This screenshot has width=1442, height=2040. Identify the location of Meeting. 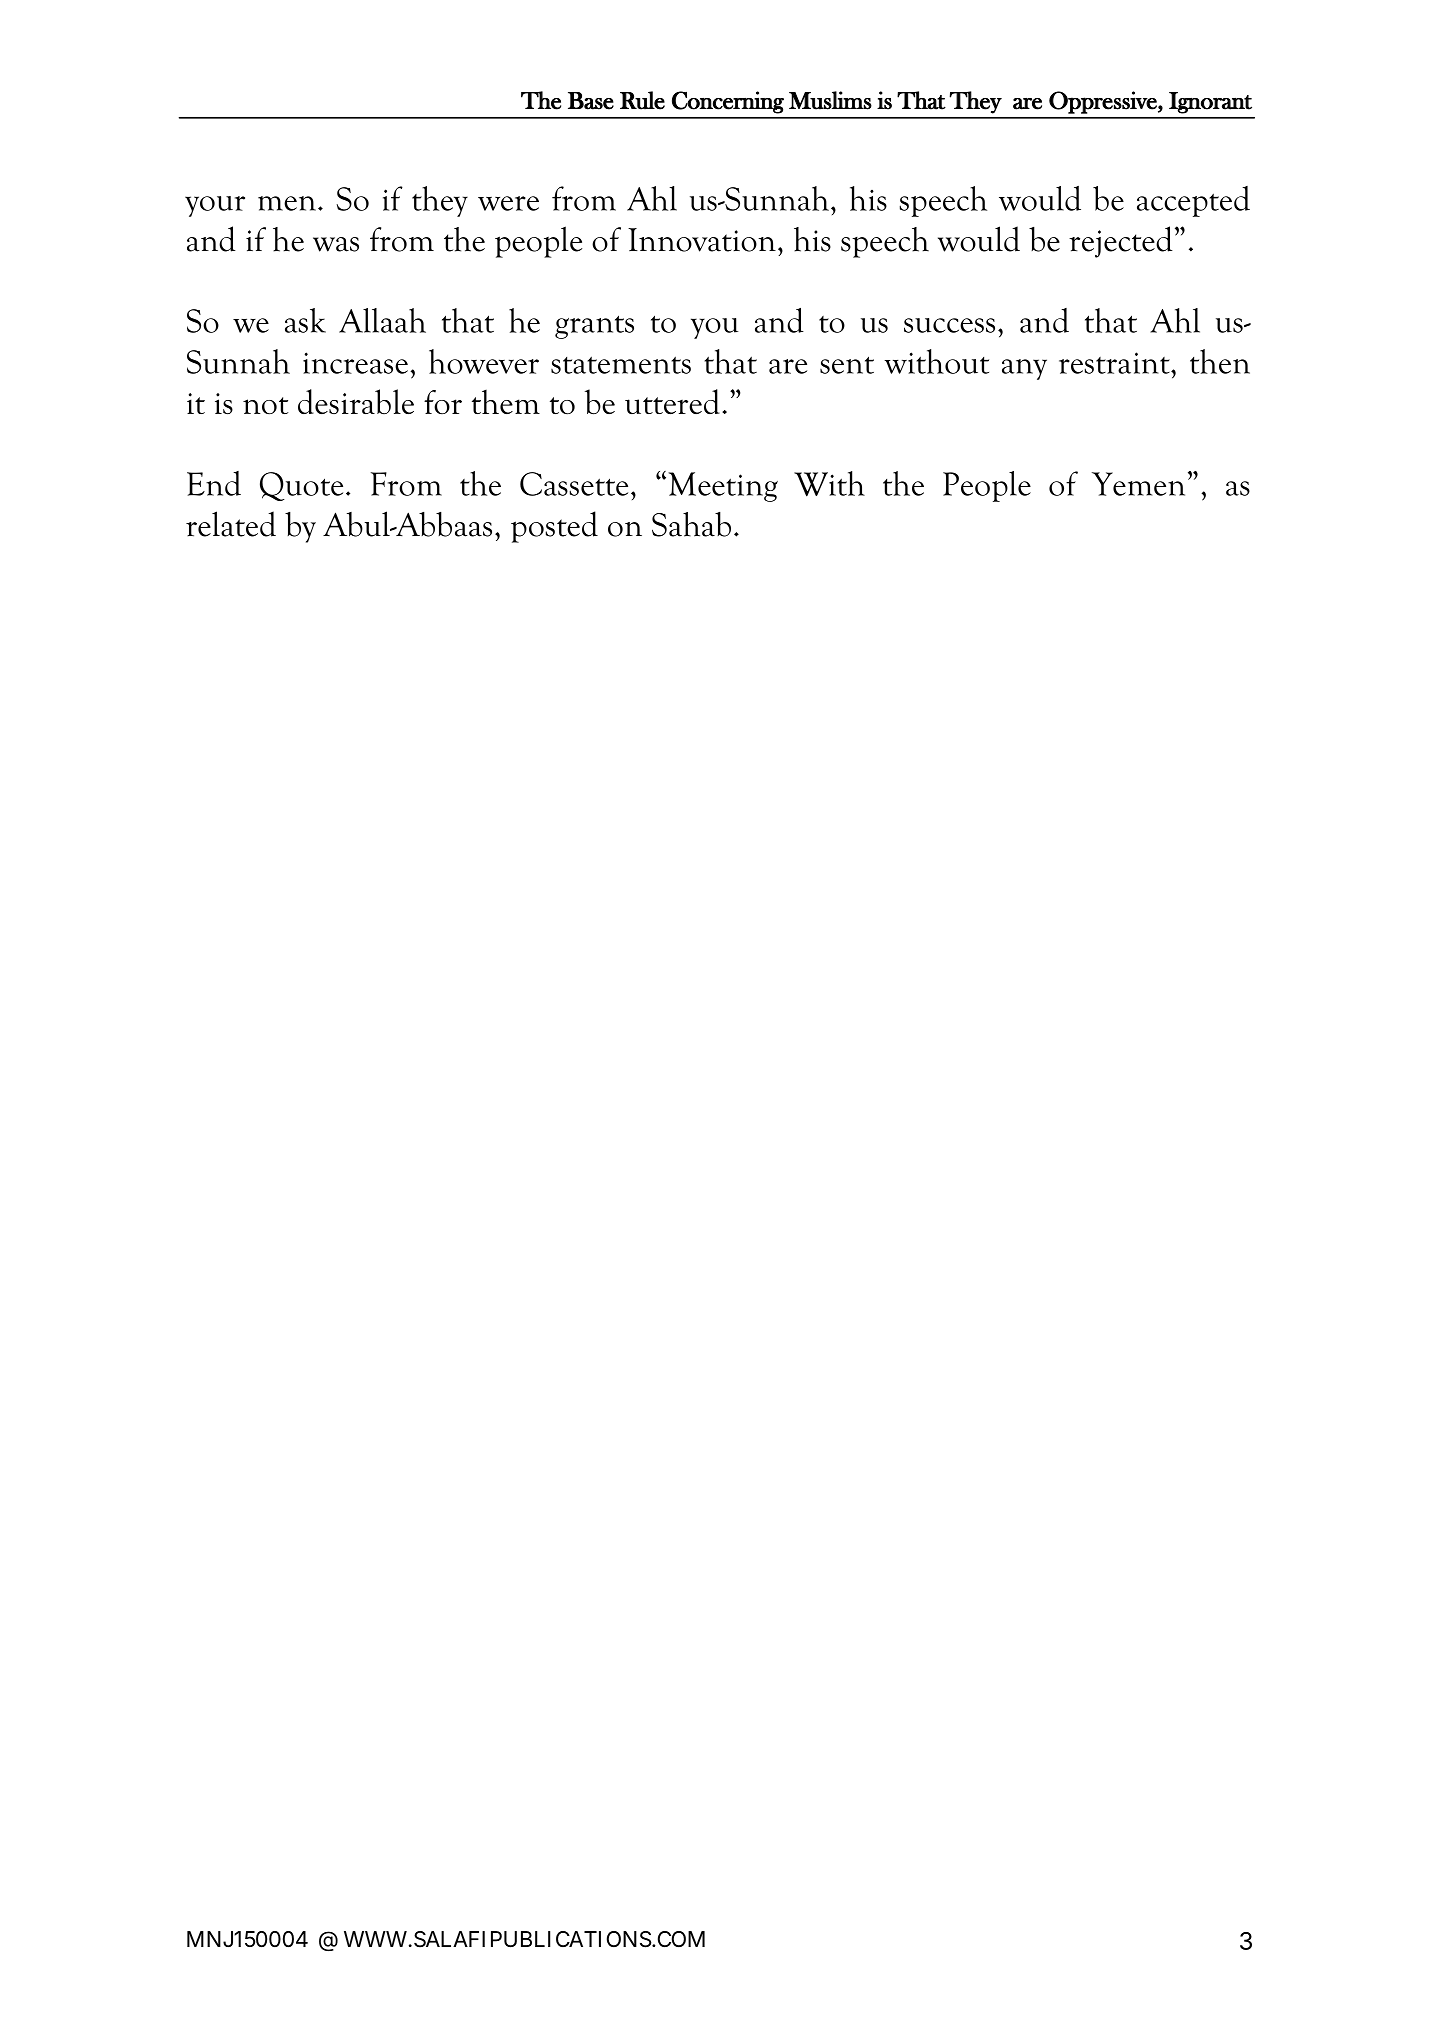
(723, 487).
